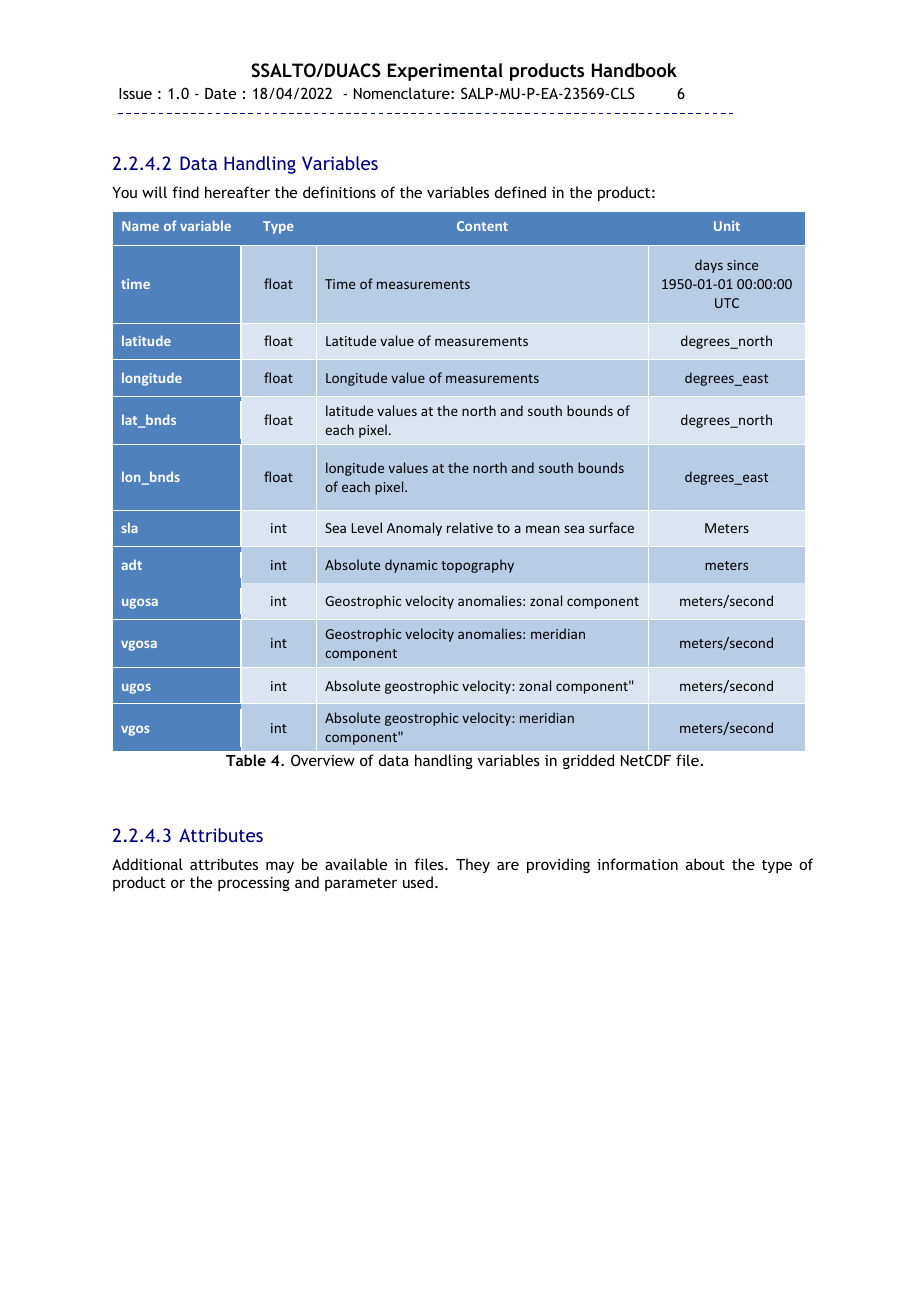 The height and width of the screenshot is (1307, 924). I want to click on Additional, so click(147, 864).
